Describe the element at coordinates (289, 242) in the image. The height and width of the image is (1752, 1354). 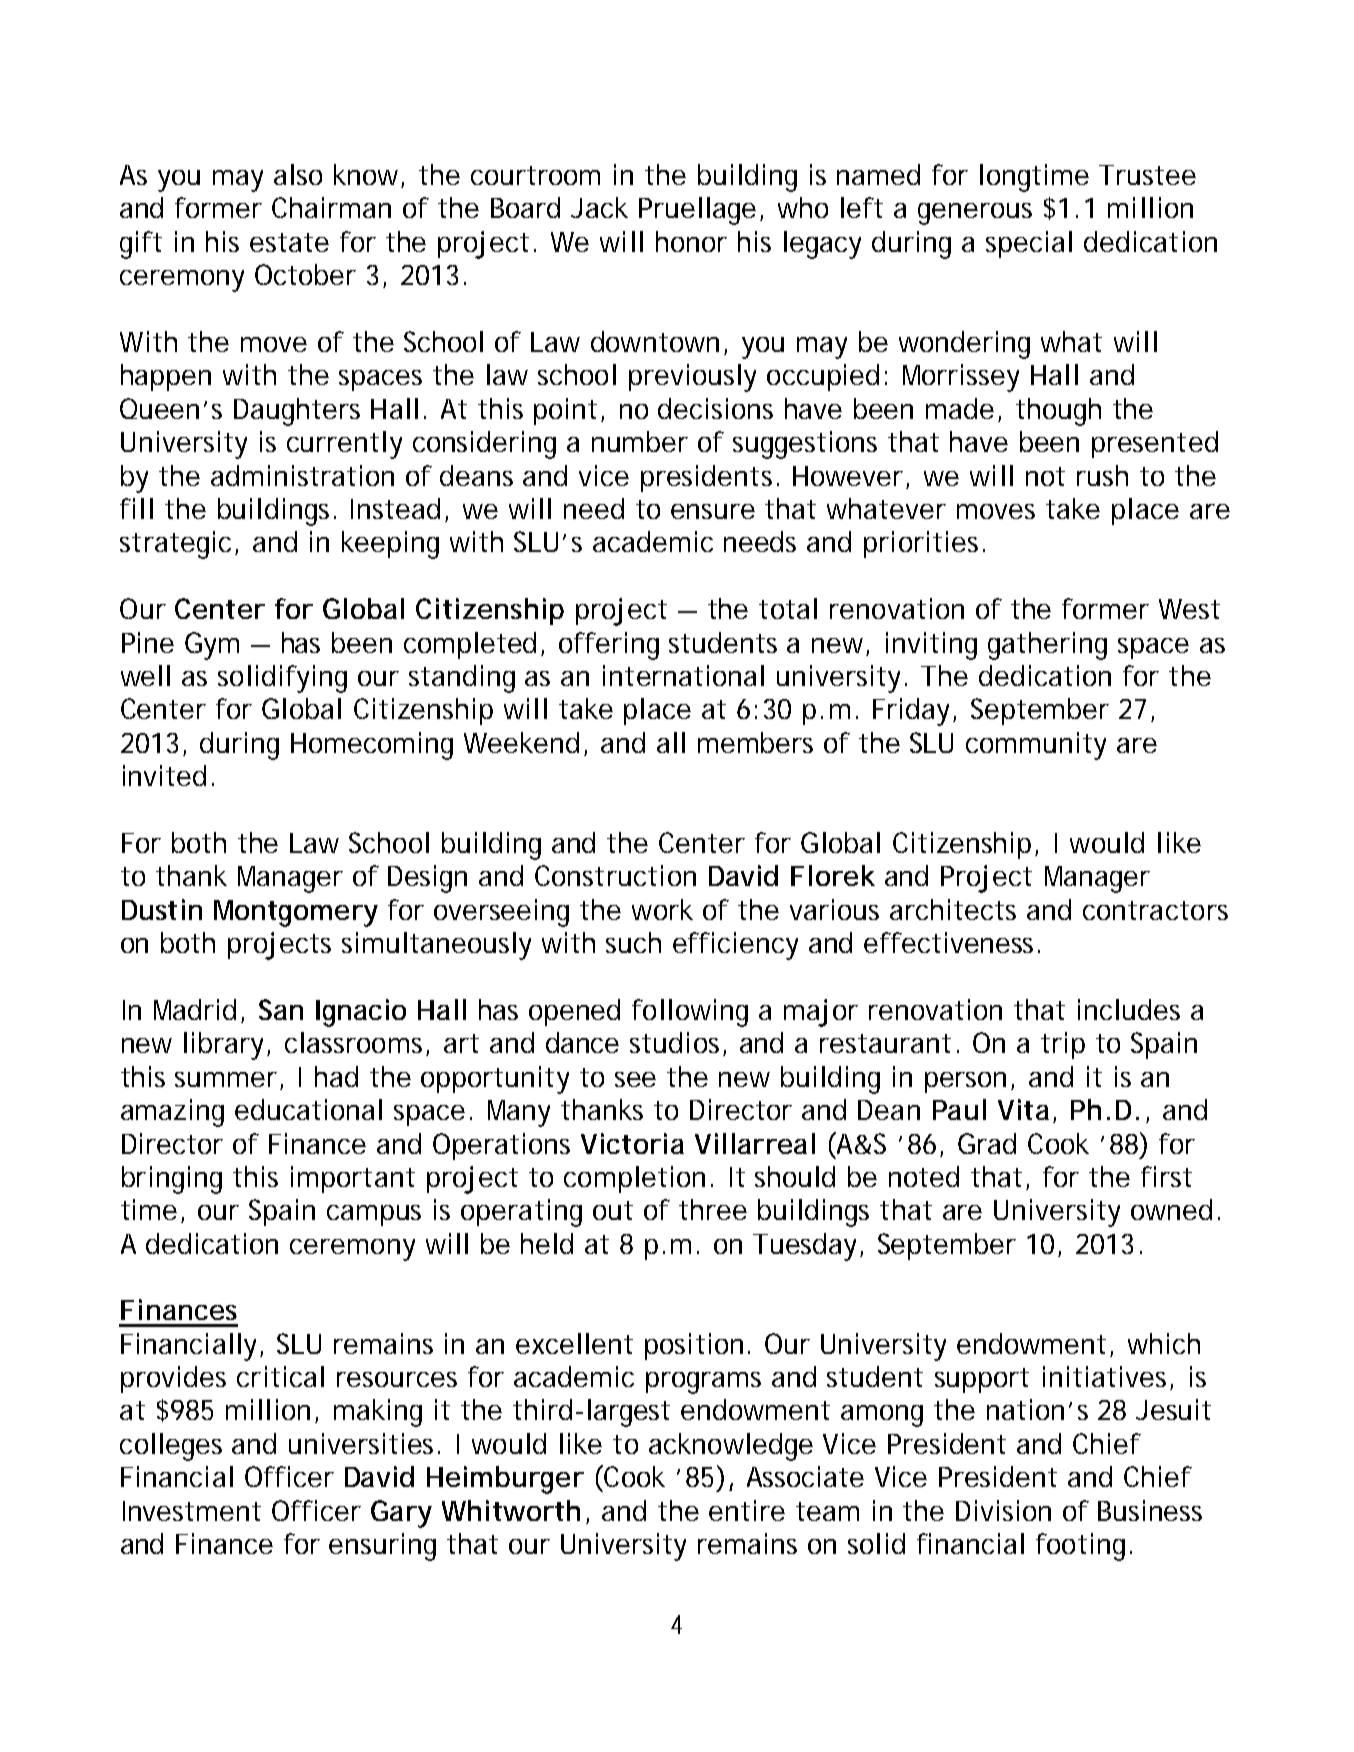
I see `estate` at that location.
